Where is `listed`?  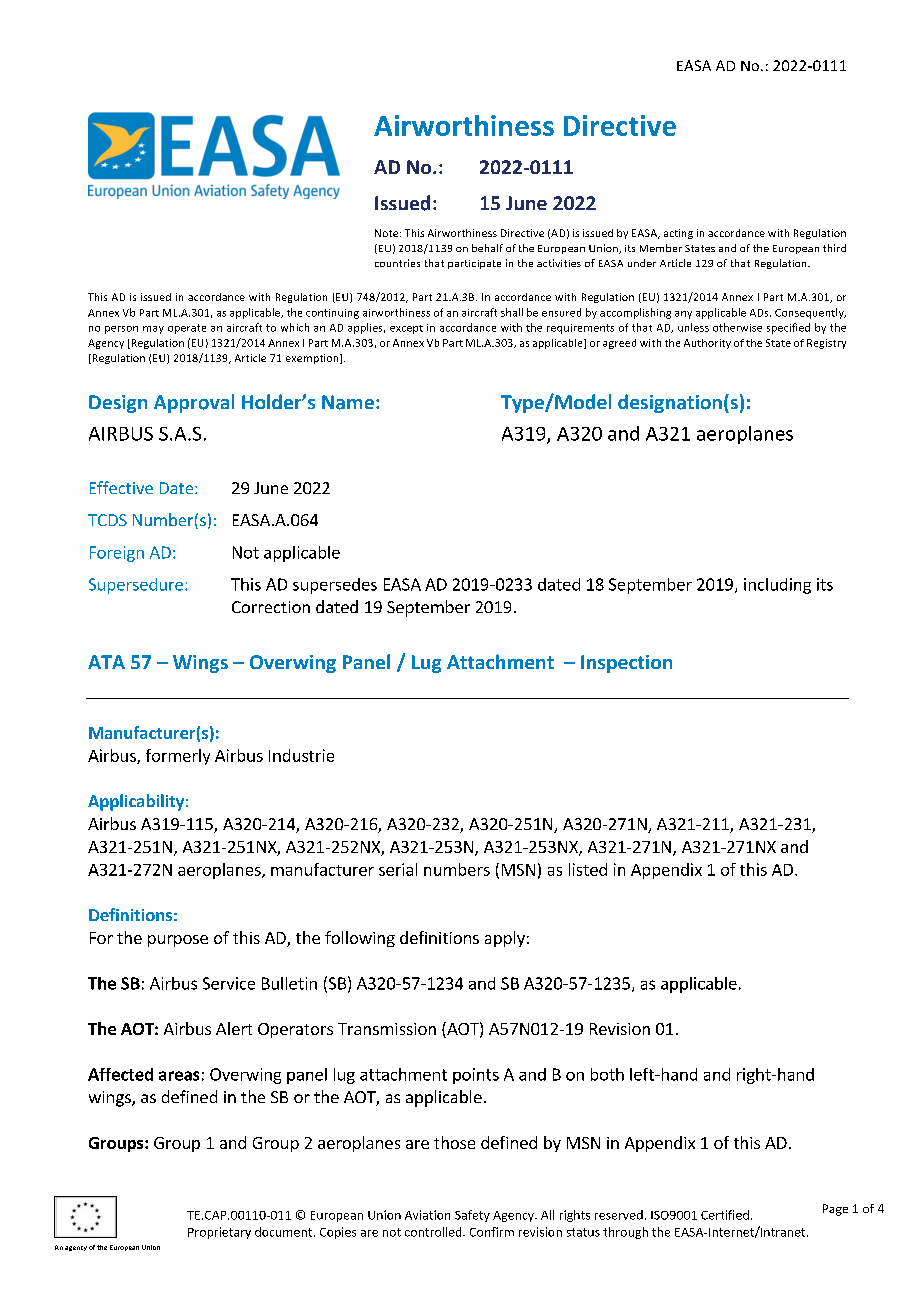 listed is located at coordinates (588, 869).
